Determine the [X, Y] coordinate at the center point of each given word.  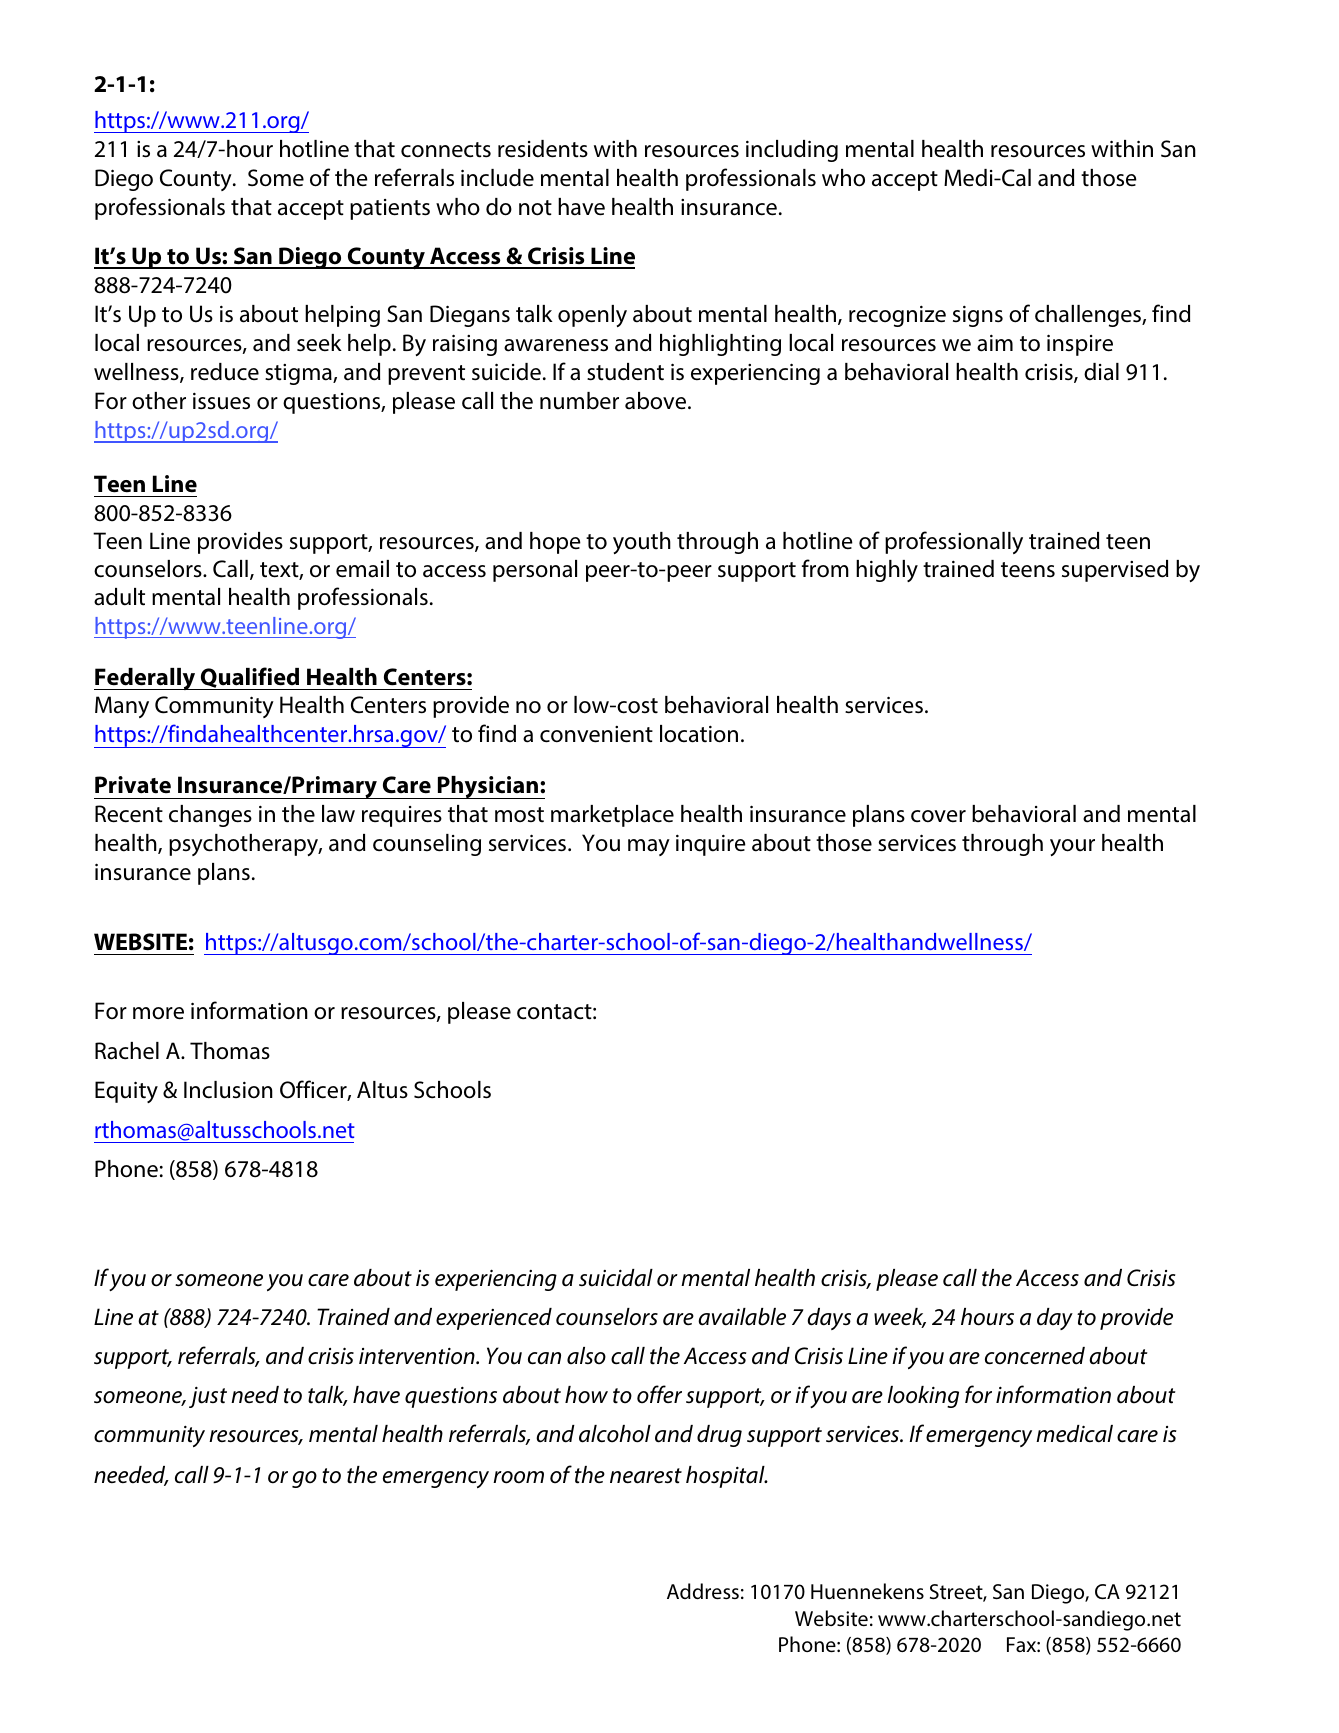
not [535, 208]
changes [210, 816]
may [649, 847]
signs [978, 316]
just [208, 1397]
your [1072, 847]
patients [390, 209]
